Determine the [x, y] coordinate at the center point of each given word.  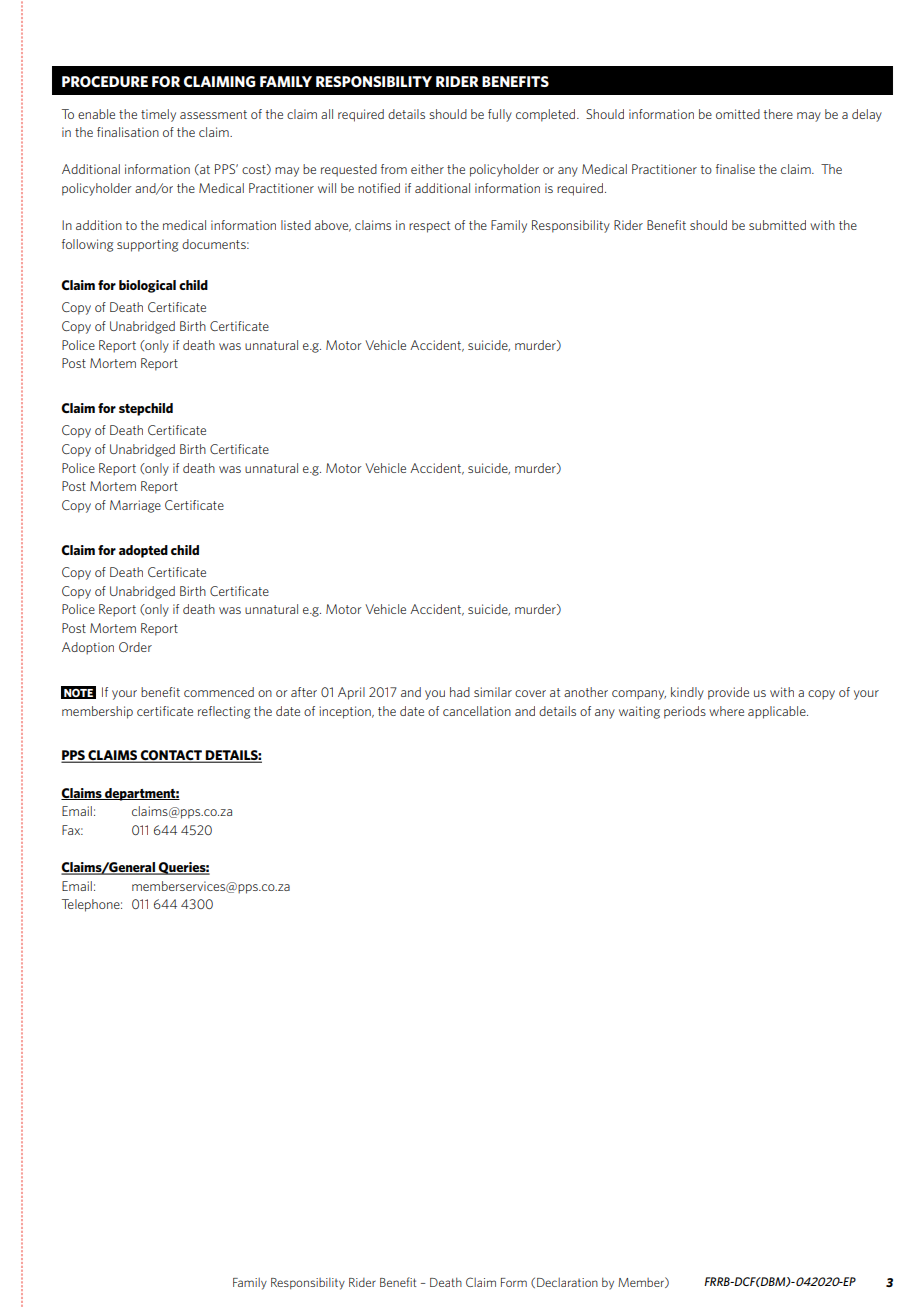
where [726, 711]
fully [500, 115]
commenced [219, 692]
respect [429, 227]
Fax [72, 830]
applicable [778, 712]
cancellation [477, 711]
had [460, 692]
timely [158, 115]
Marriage [135, 506]
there [778, 114]
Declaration [567, 1282]
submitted [777, 225]
